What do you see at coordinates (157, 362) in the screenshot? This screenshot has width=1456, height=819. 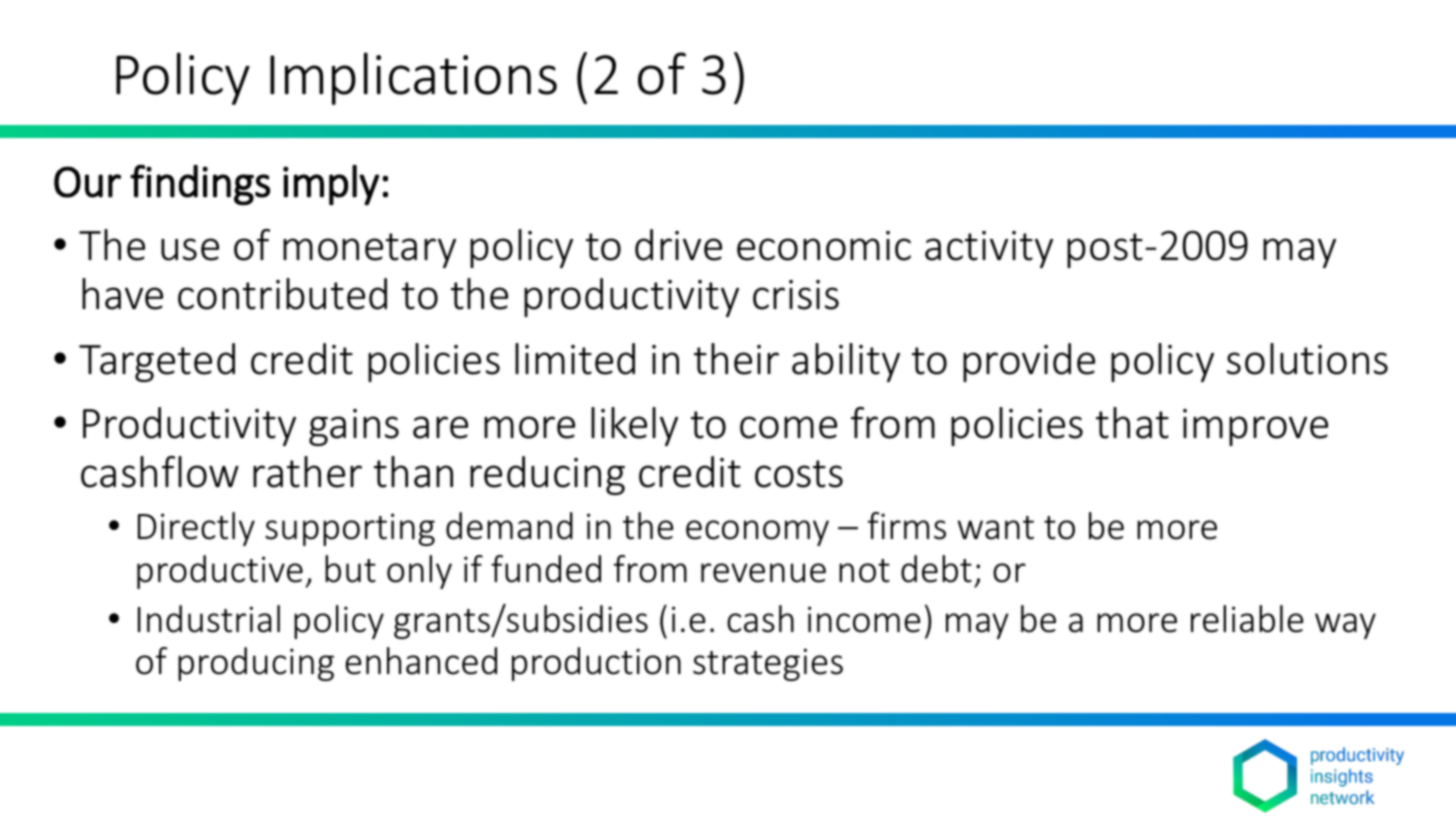 I see `Targeted` at bounding box center [157, 362].
